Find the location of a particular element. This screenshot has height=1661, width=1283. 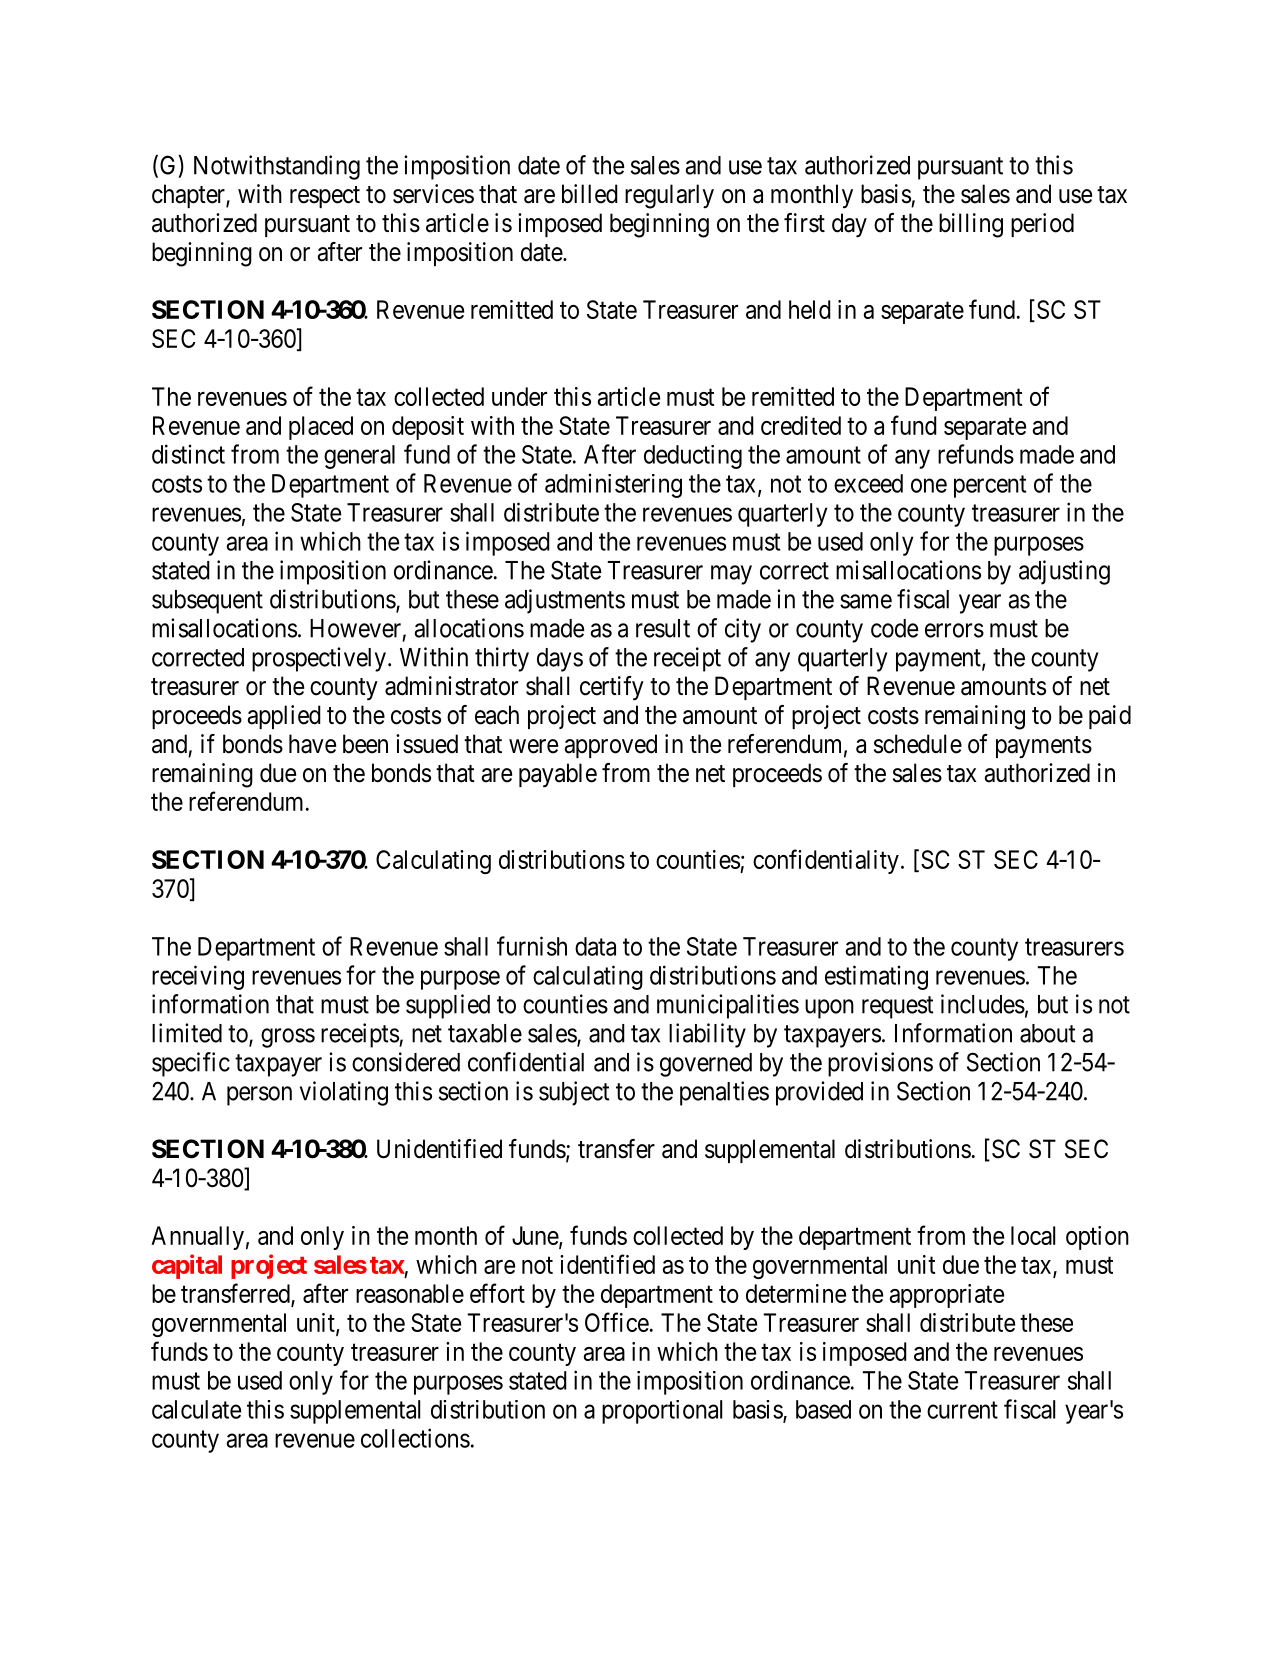

respect is located at coordinates (325, 197).
